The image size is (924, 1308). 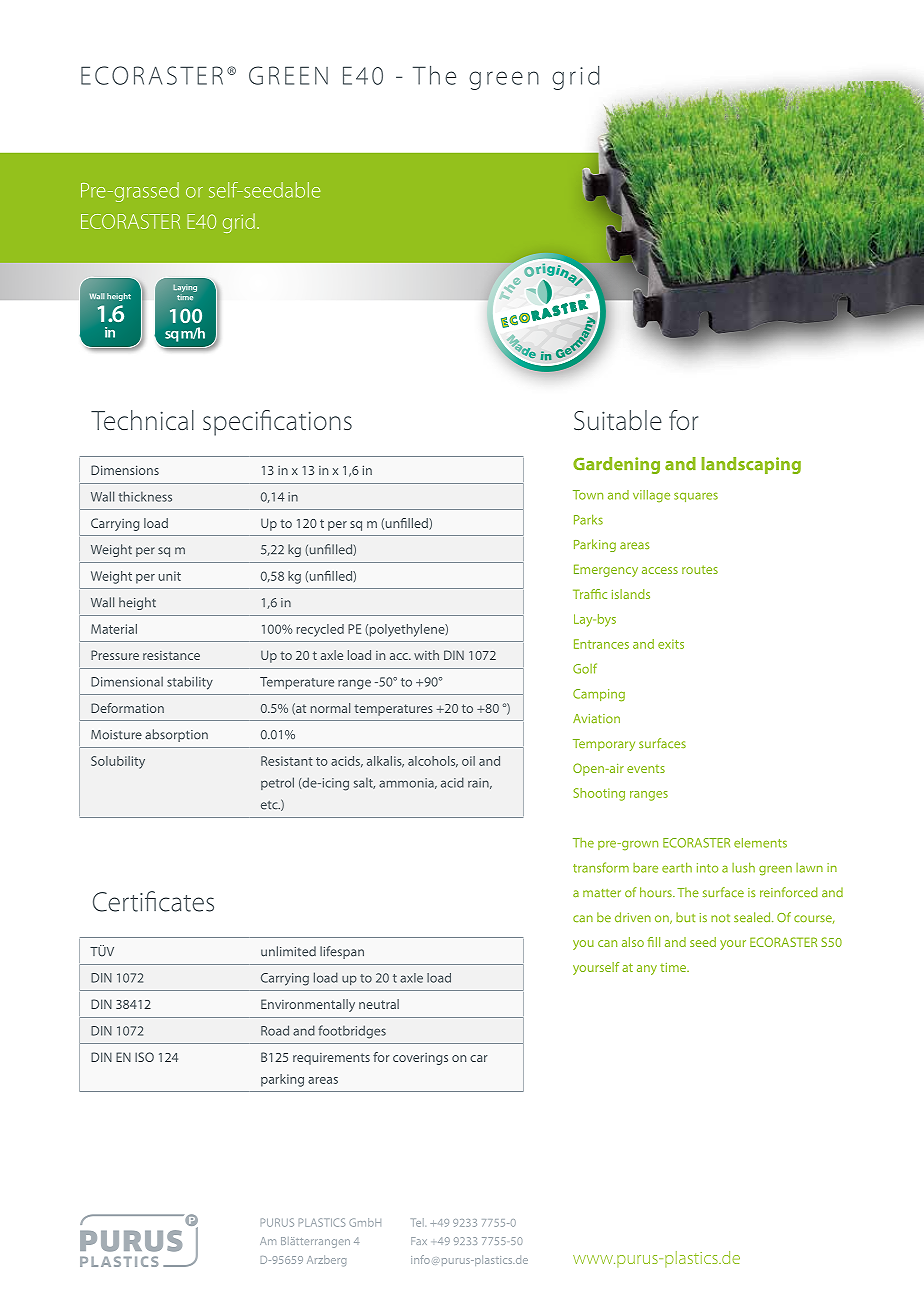 I want to click on routes, so click(x=700, y=569).
